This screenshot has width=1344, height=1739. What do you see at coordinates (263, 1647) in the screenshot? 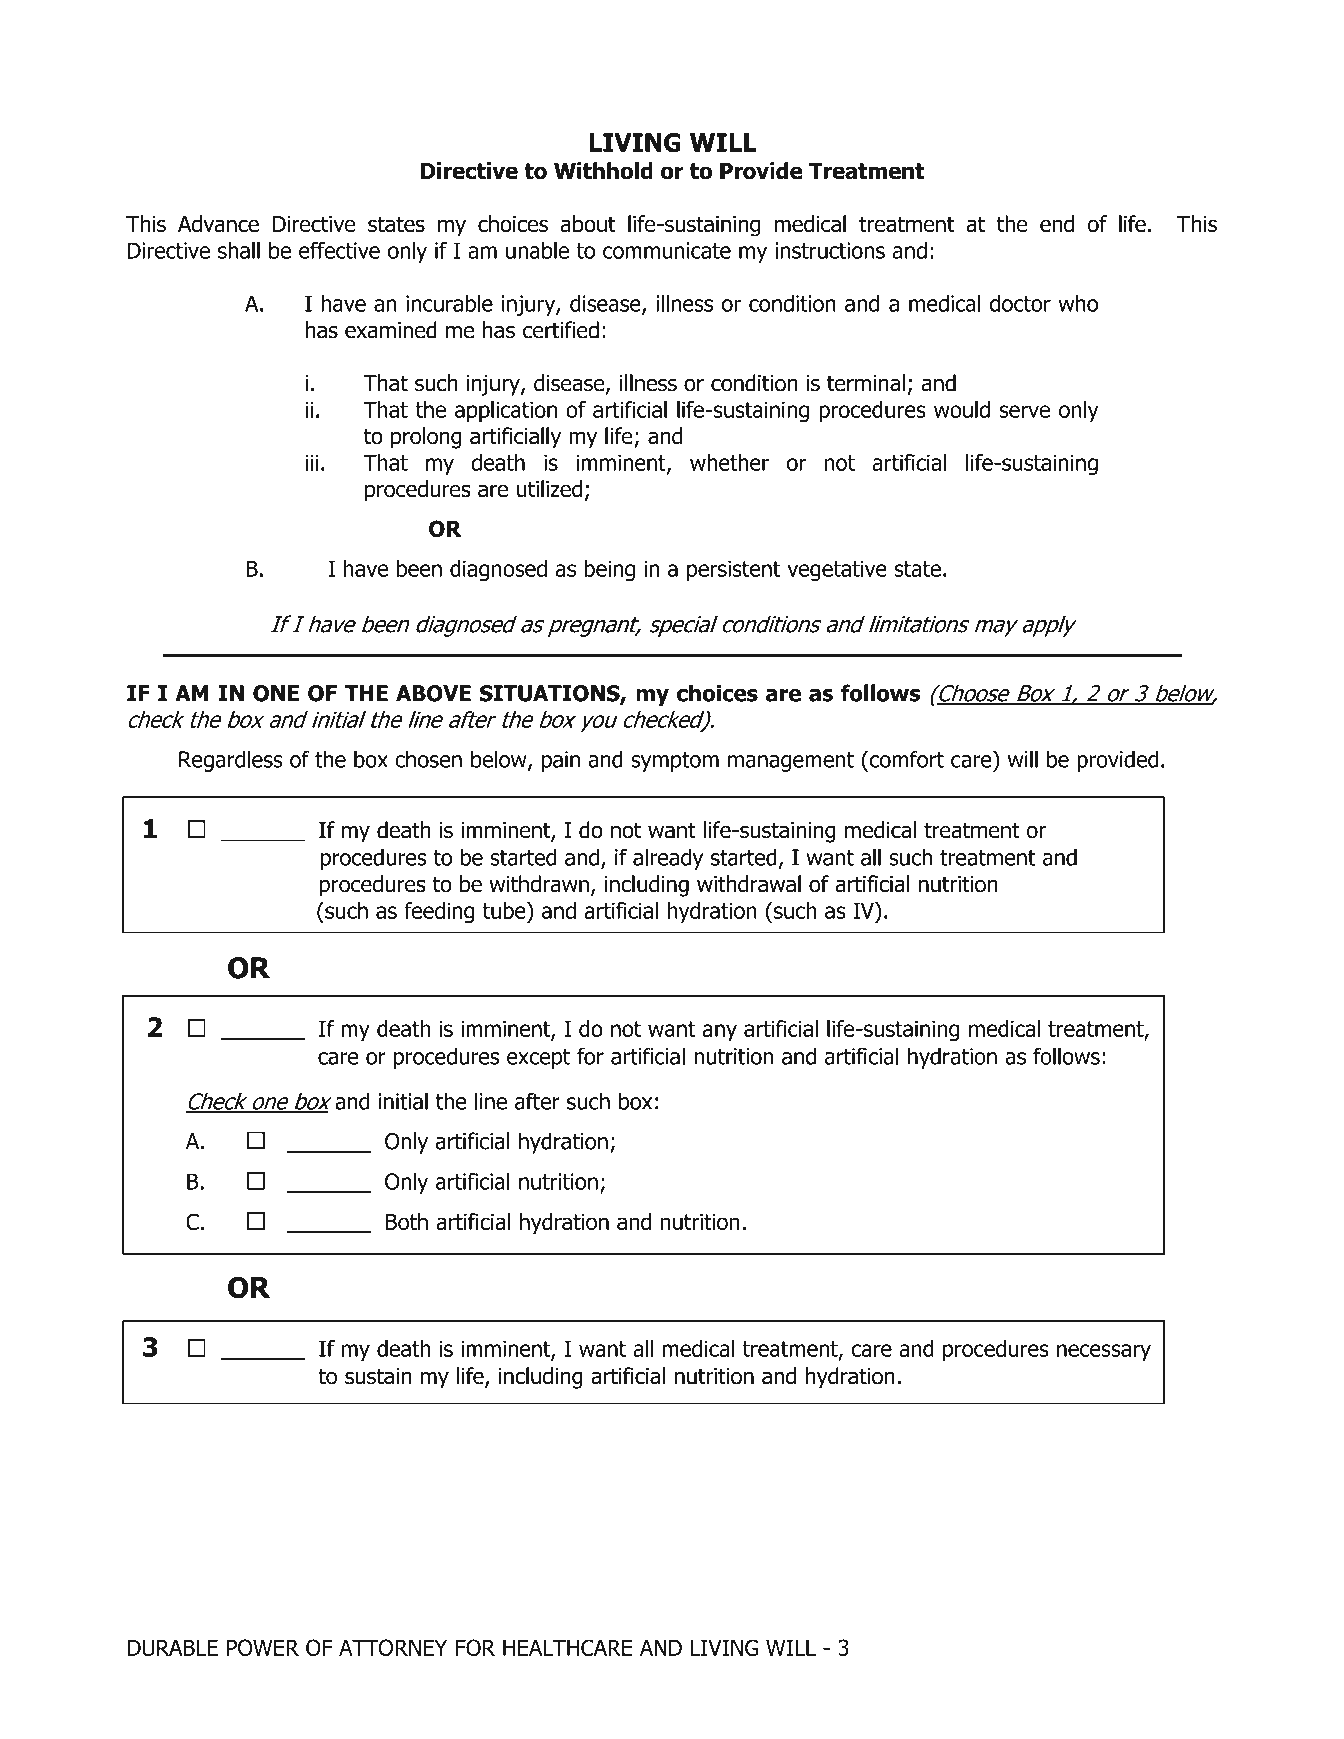
I see `POWER` at bounding box center [263, 1647].
